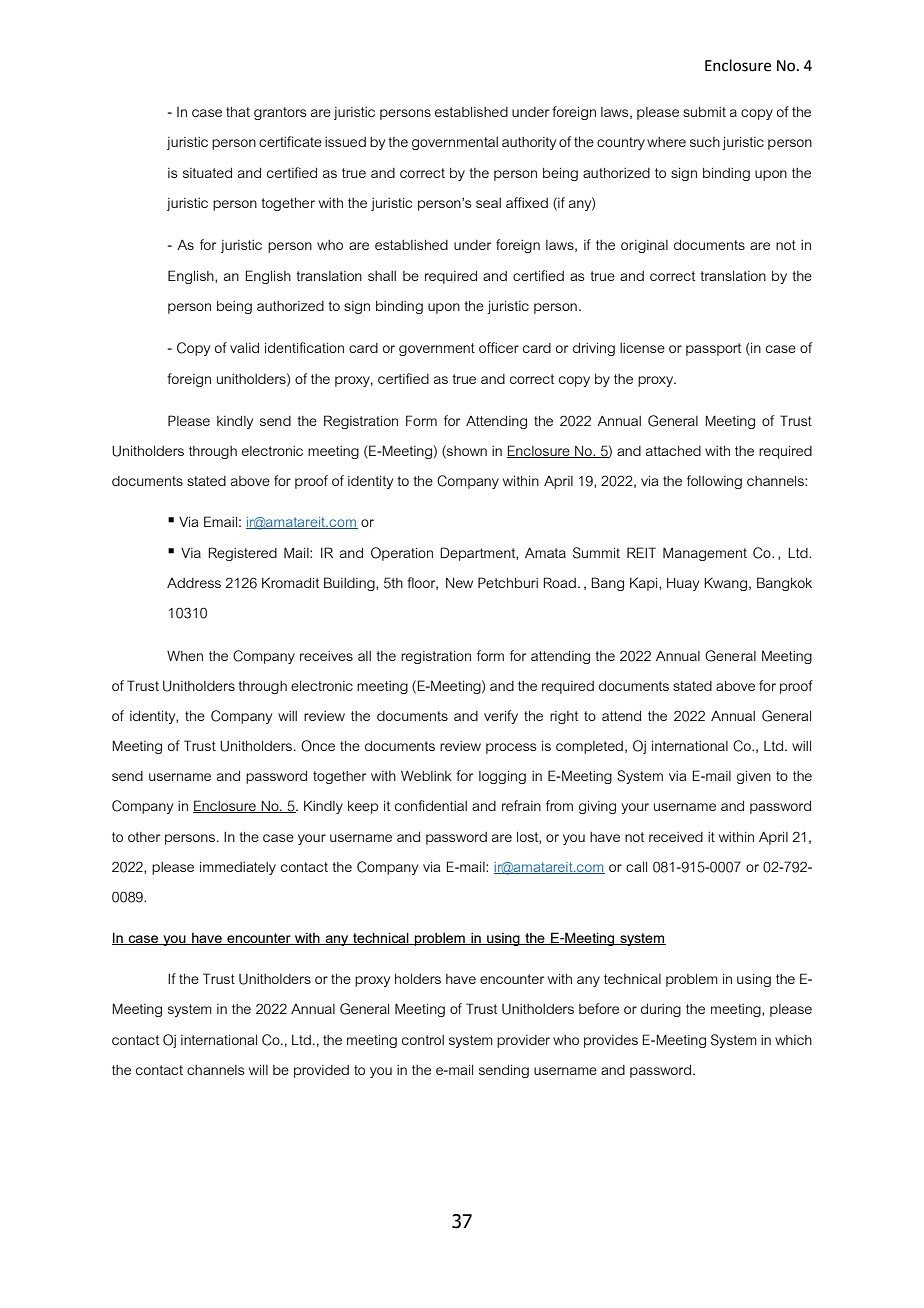 The image size is (924, 1308). What do you see at coordinates (705, 142) in the screenshot?
I see `such` at bounding box center [705, 142].
